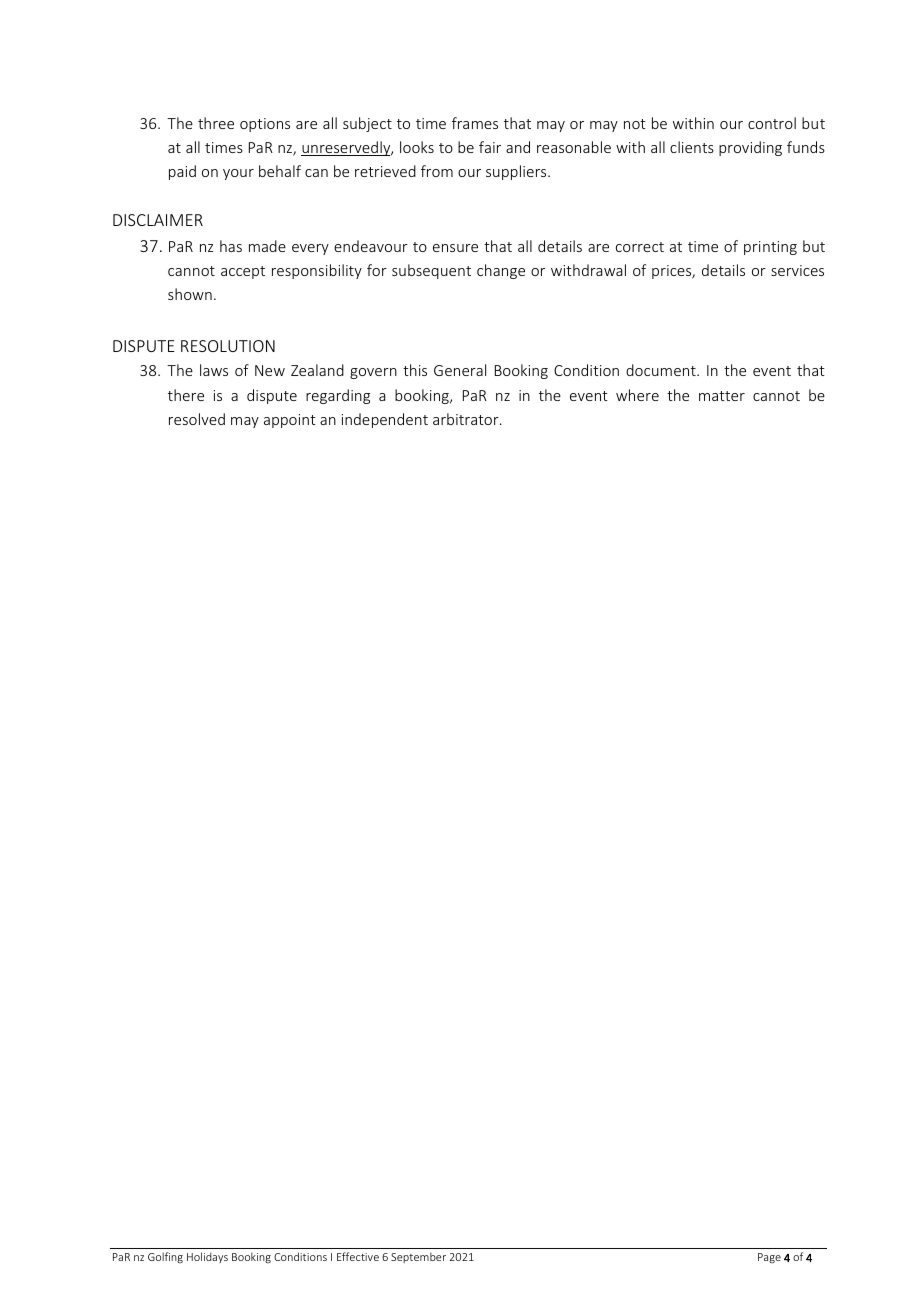  Describe the element at coordinates (207, 1257) in the screenshot. I see `Holidays` at that location.
